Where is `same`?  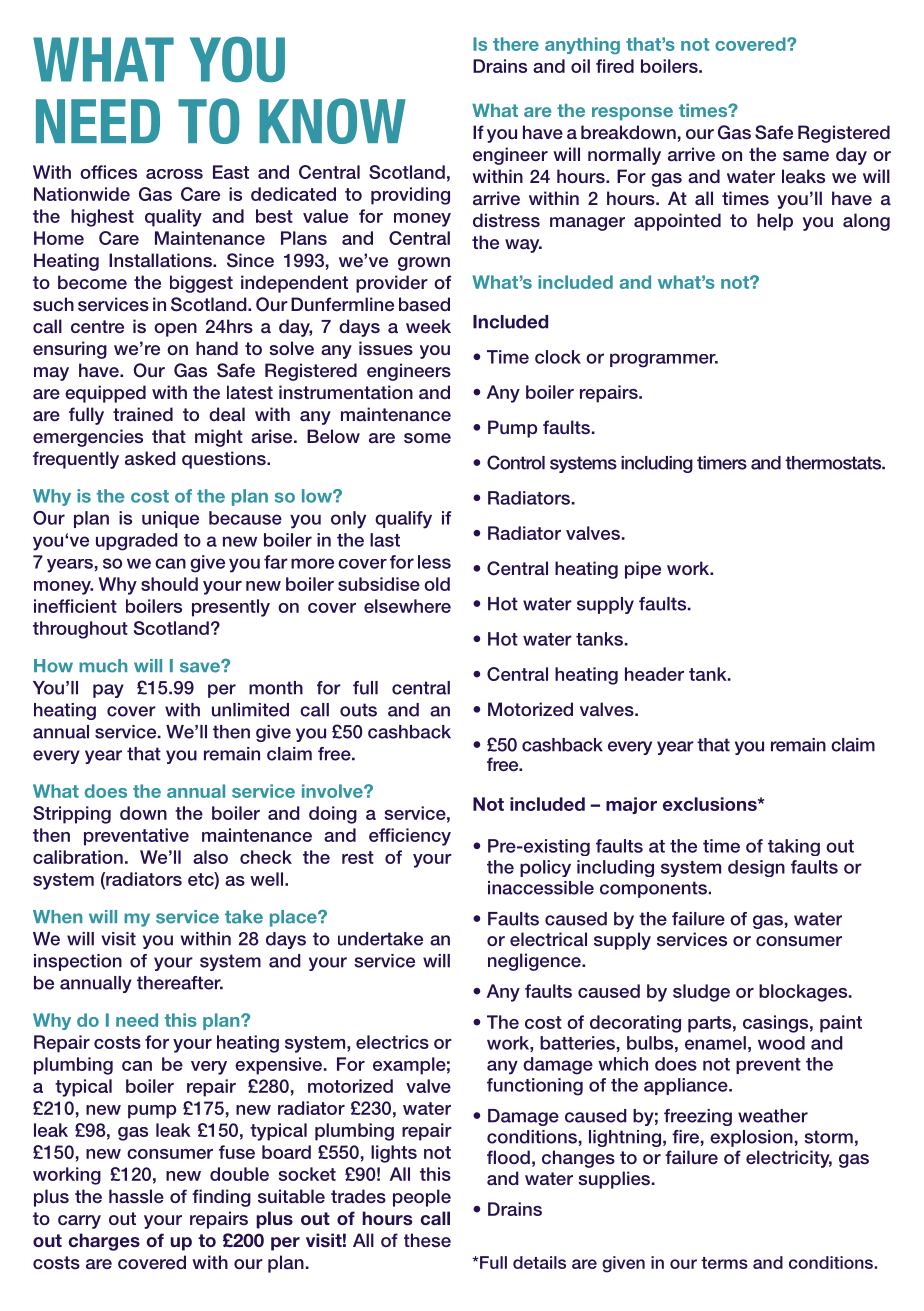 same is located at coordinates (806, 156).
